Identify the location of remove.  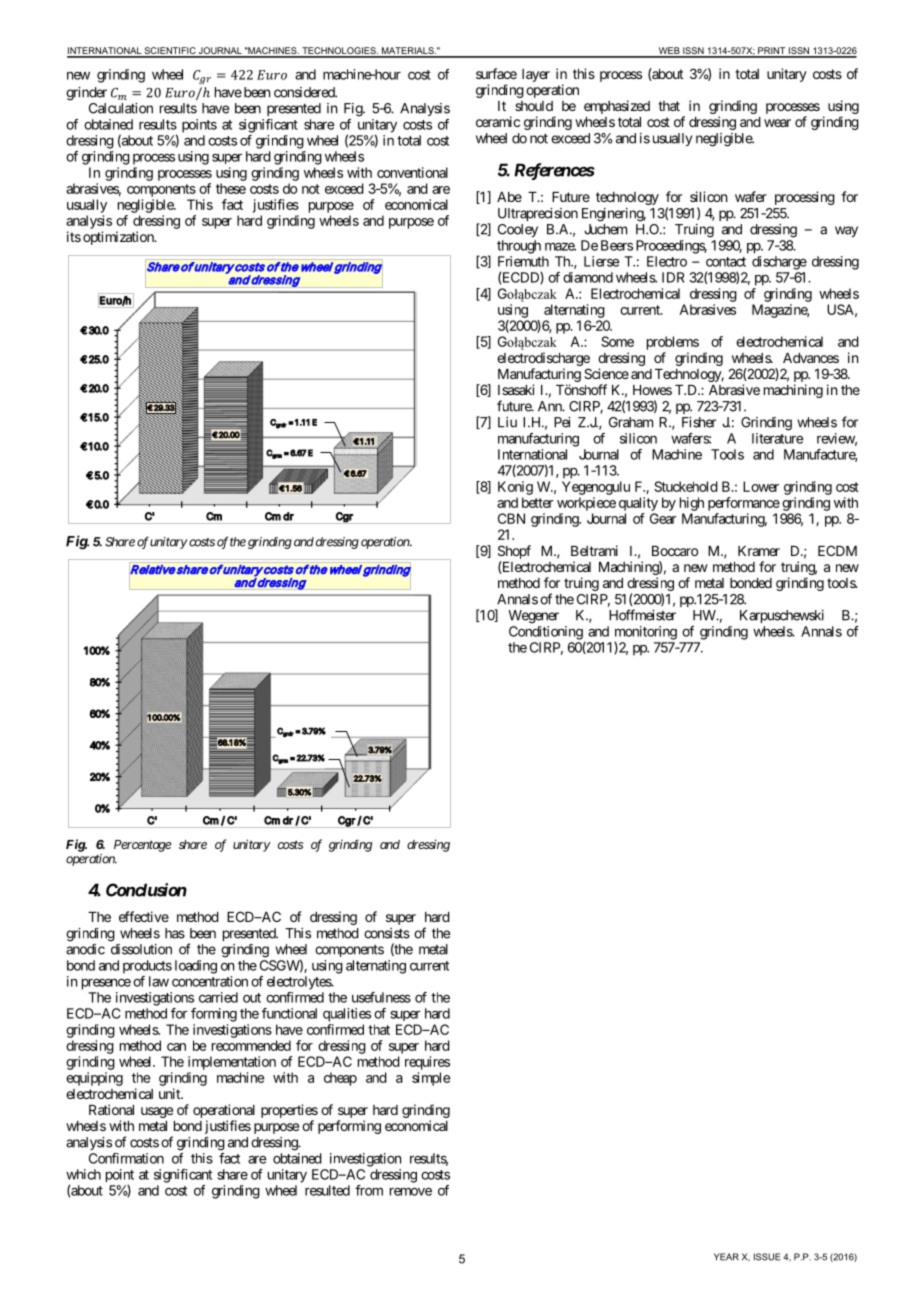
(411, 1191).
